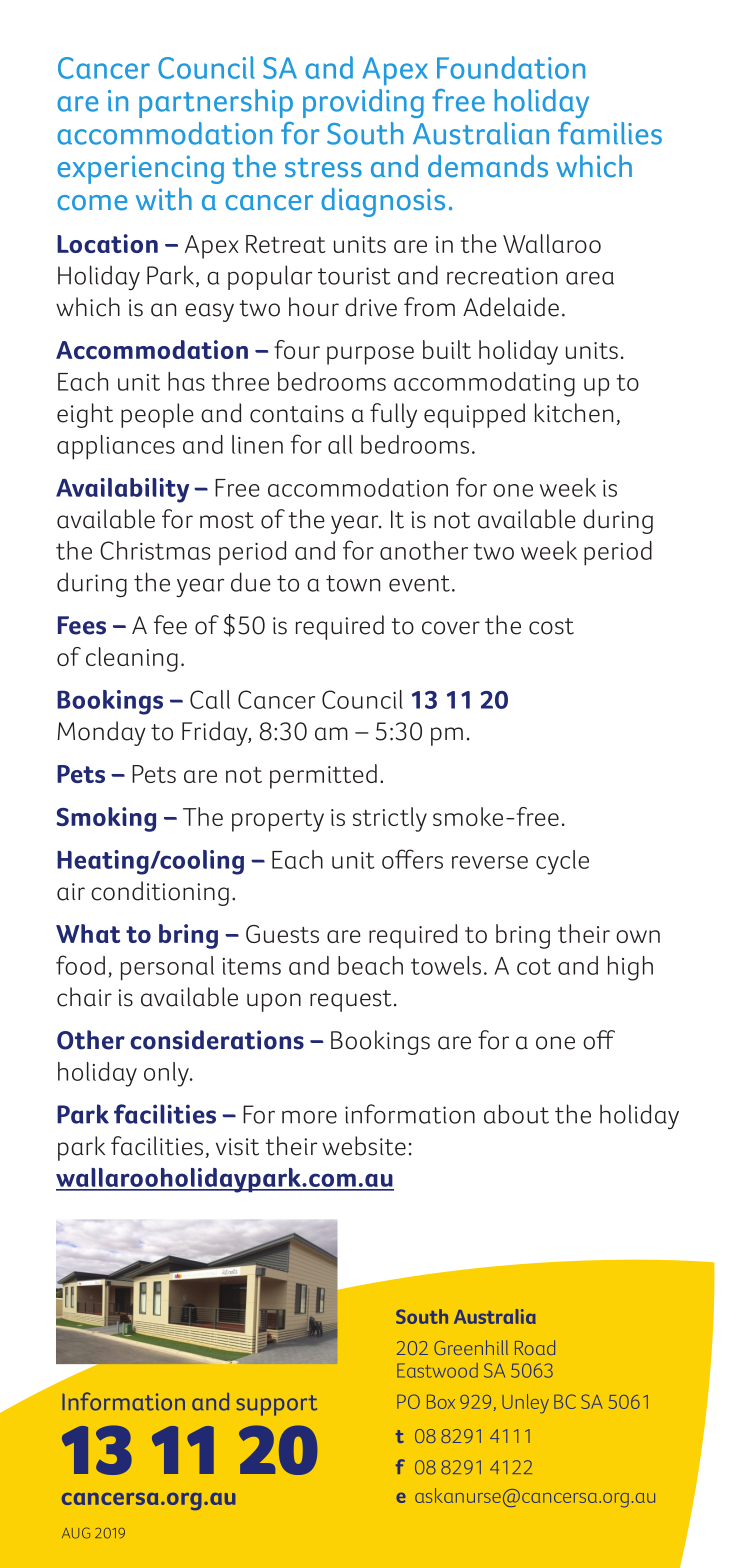 The height and width of the screenshot is (1568, 739). Describe the element at coordinates (363, 103) in the screenshot. I see `providing` at that location.
